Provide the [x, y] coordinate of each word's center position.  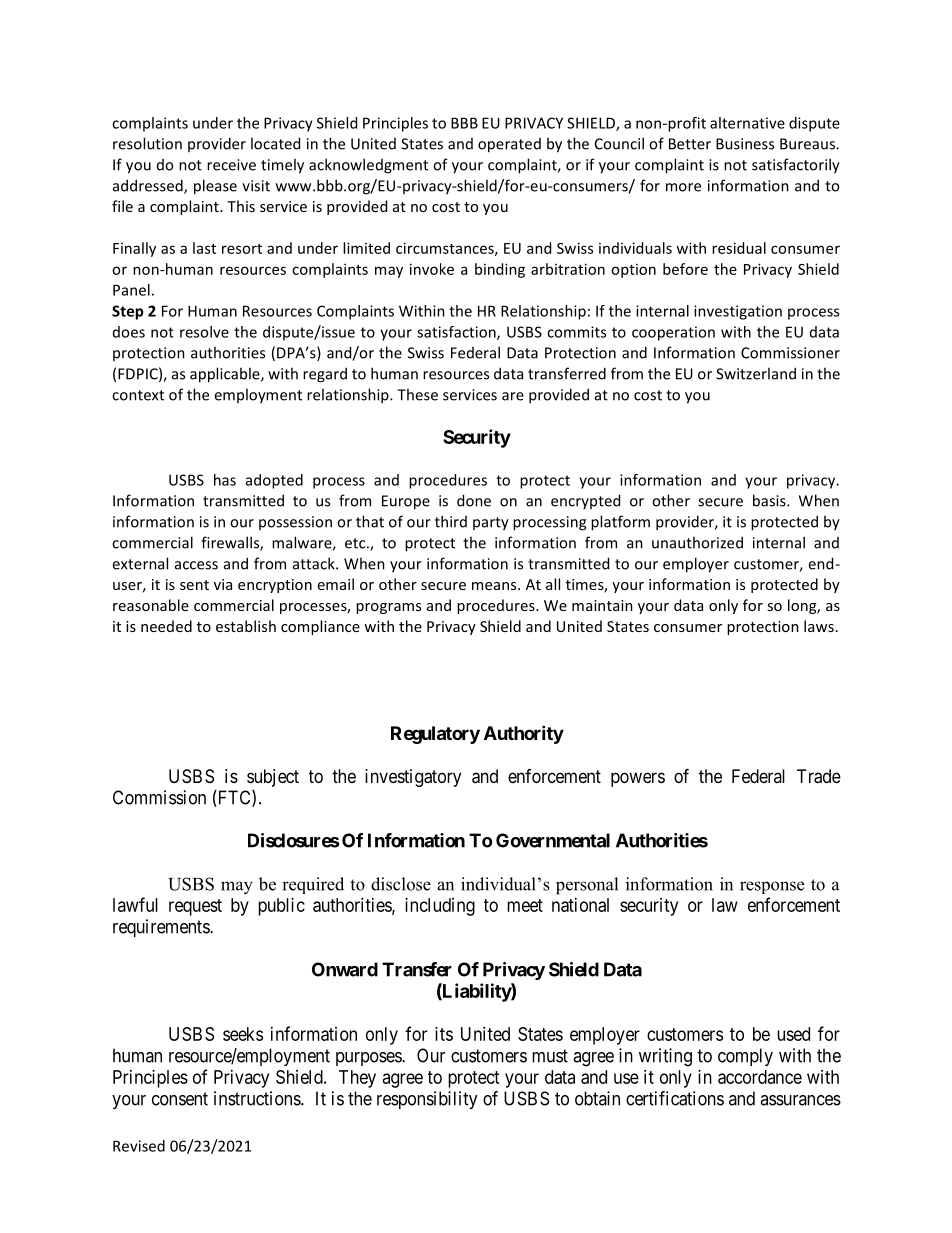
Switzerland [756, 373]
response [772, 887]
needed [166, 626]
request [195, 907]
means [495, 586]
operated [509, 145]
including [440, 907]
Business [745, 144]
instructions [258, 1098]
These [417, 394]
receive [231, 165]
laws [819, 626]
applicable [226, 375]
